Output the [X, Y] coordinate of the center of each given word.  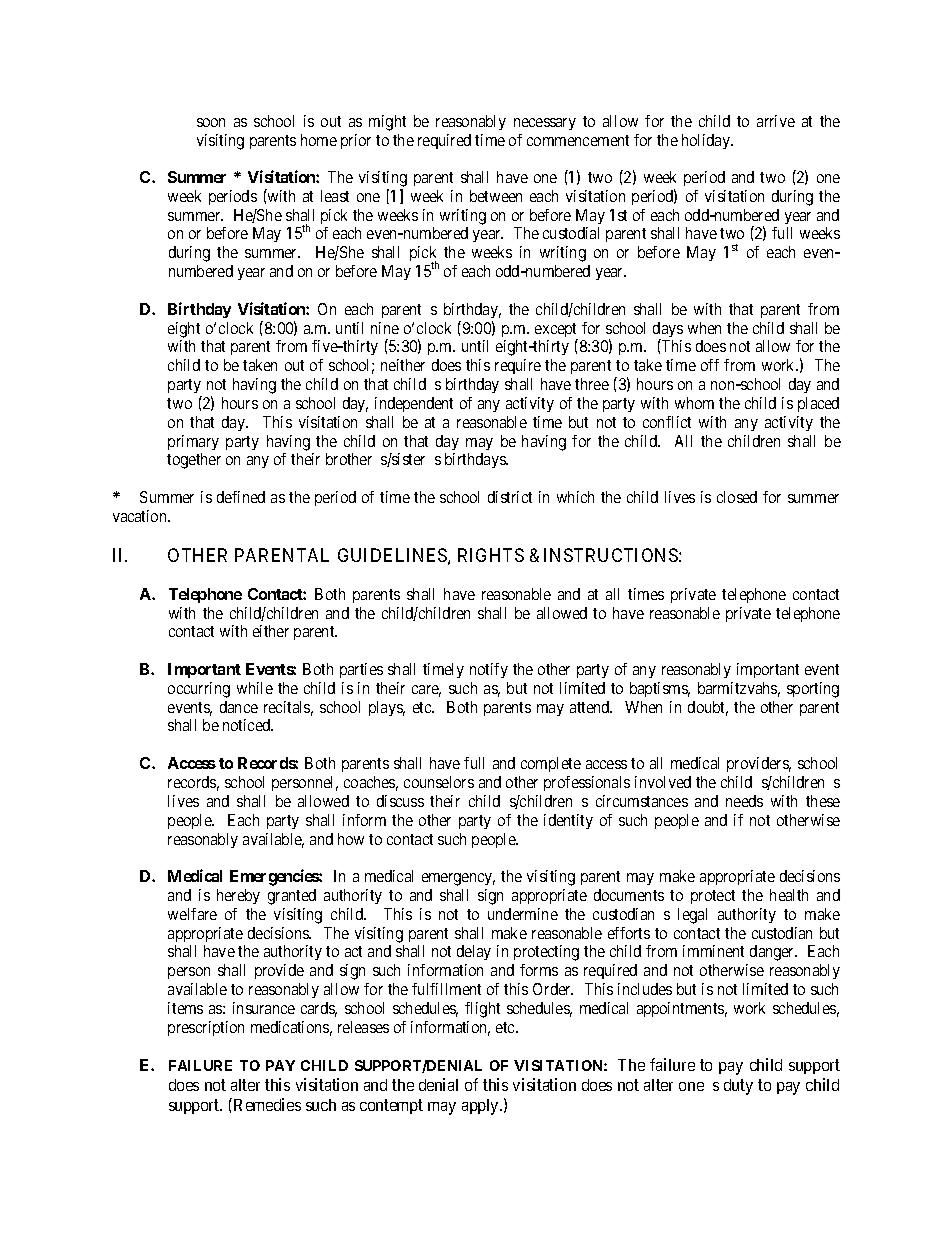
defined [241, 497]
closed [737, 497]
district [510, 497]
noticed [248, 725]
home [319, 140]
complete [551, 764]
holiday [707, 141]
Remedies [267, 1104]
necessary [545, 124]
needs [744, 801]
